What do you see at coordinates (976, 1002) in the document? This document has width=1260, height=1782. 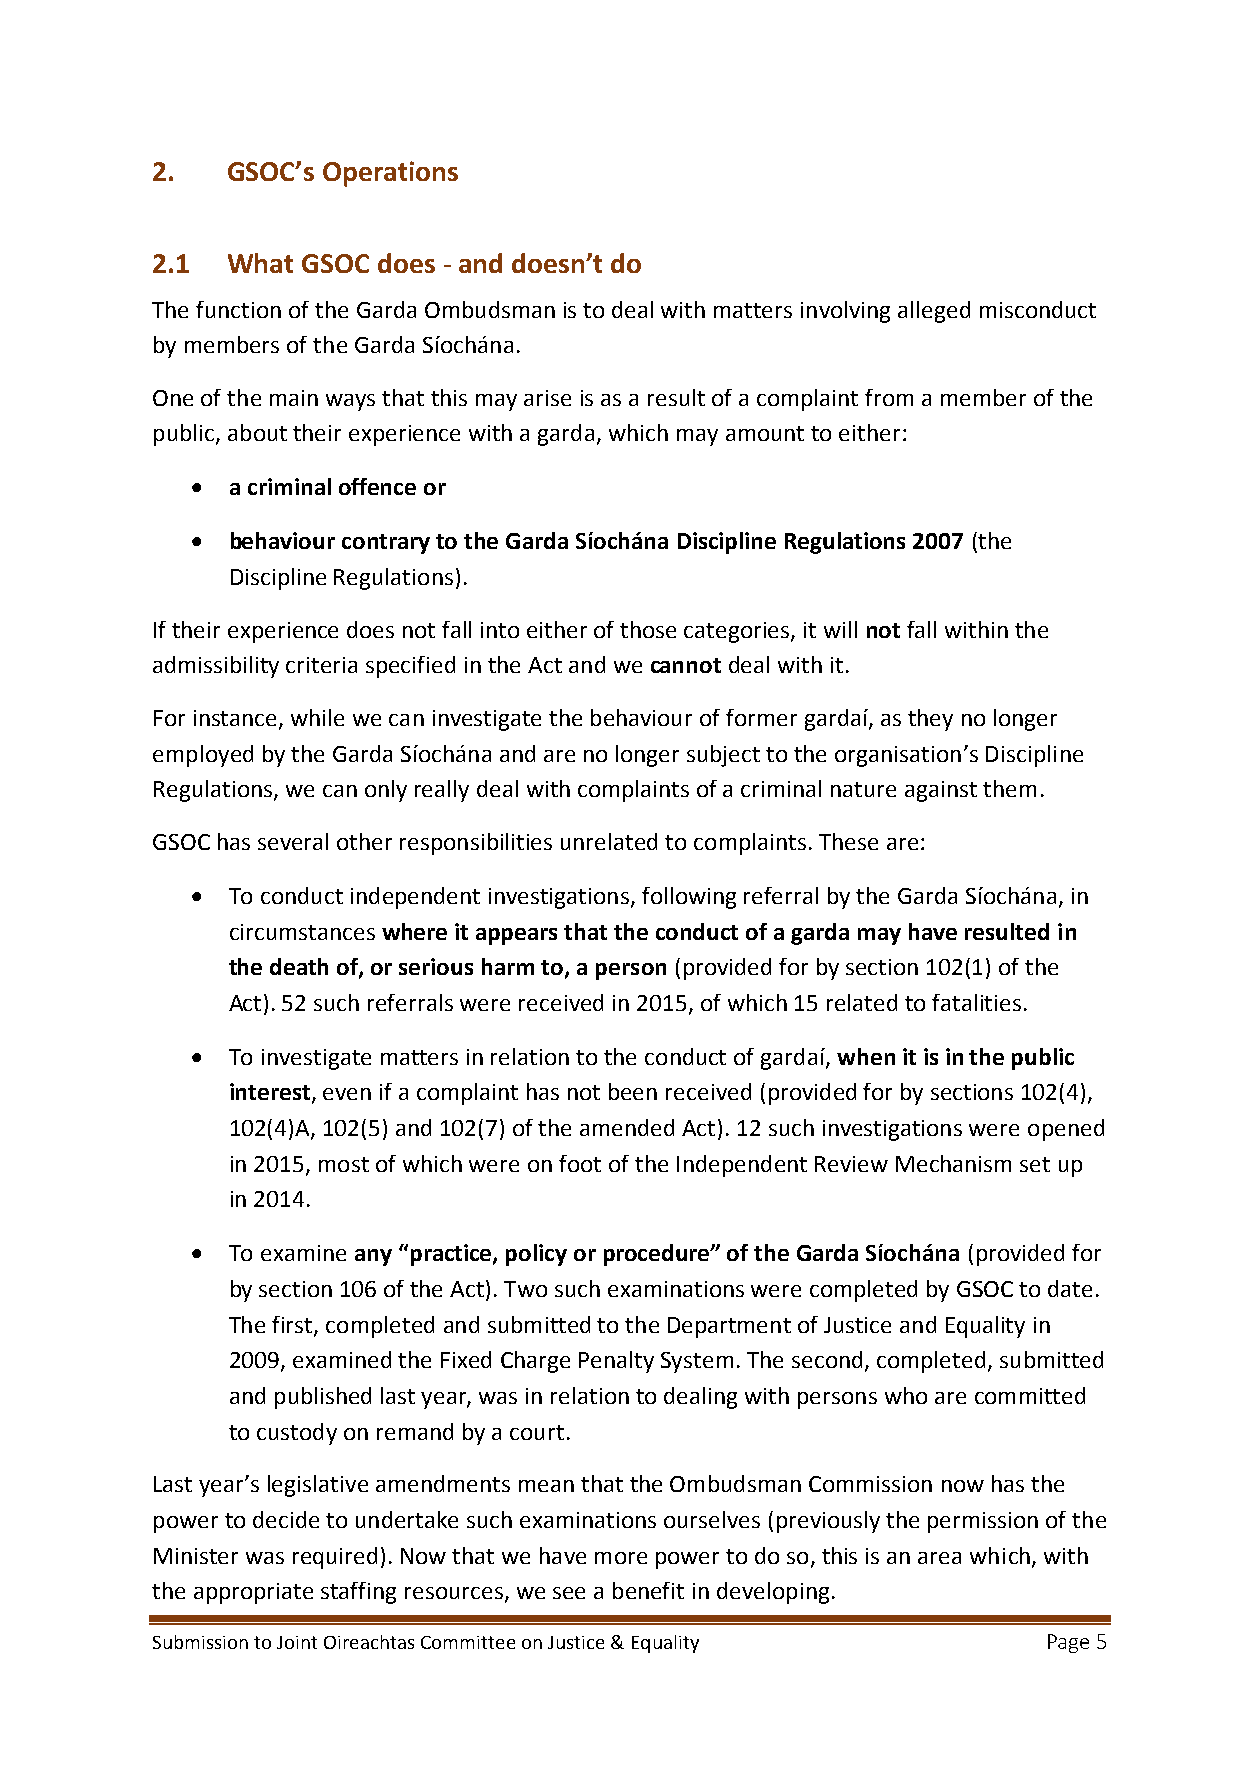 I see `fatalities` at bounding box center [976, 1002].
